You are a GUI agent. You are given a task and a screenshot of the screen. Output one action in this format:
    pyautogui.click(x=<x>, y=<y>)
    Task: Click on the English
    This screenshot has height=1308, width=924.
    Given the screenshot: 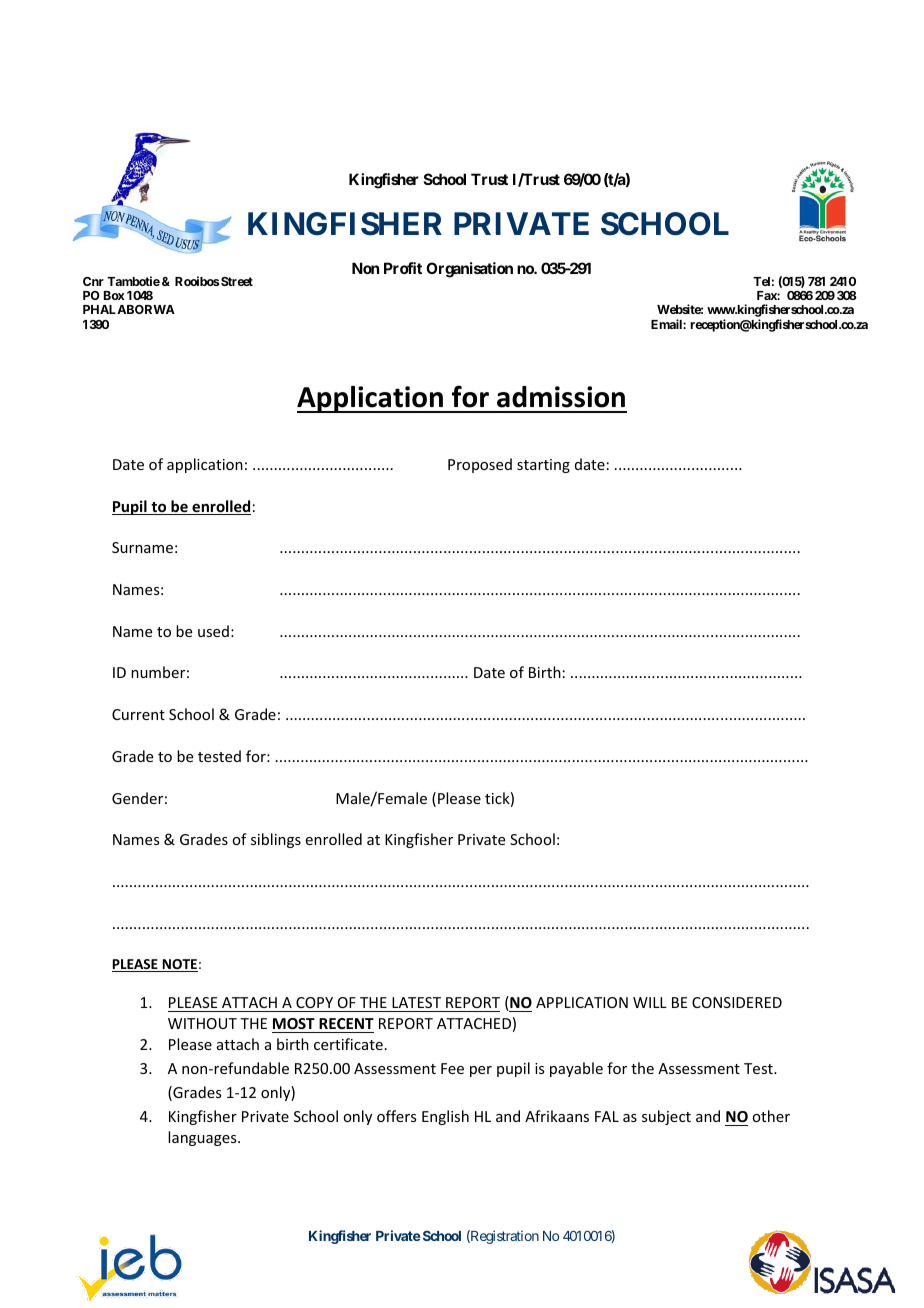 What is the action you would take?
    pyautogui.click(x=445, y=1117)
